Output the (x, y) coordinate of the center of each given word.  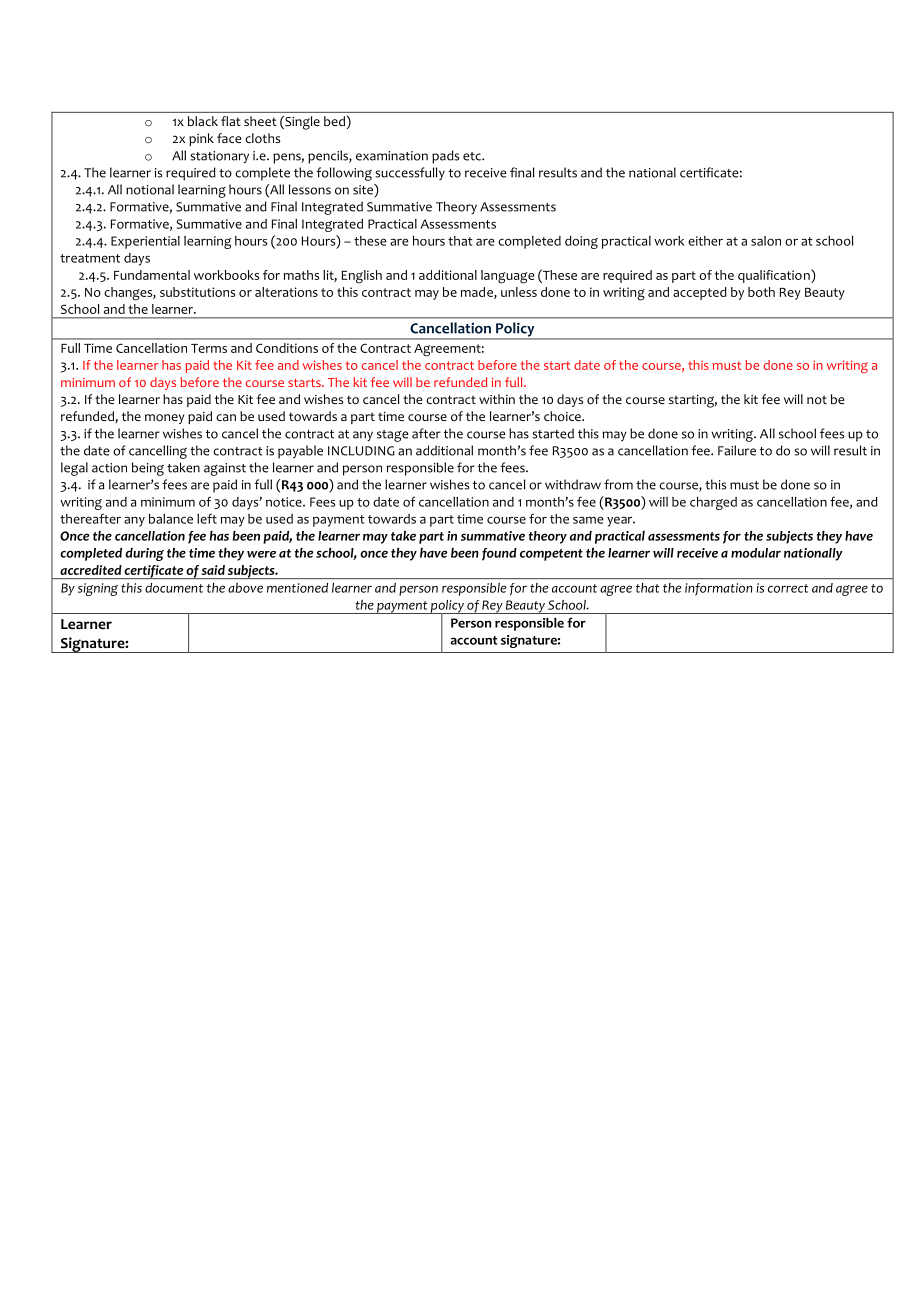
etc (473, 156)
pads (445, 157)
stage (393, 436)
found (499, 554)
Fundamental (152, 275)
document (174, 588)
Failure (737, 450)
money (164, 419)
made (478, 293)
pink (201, 139)
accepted (700, 293)
